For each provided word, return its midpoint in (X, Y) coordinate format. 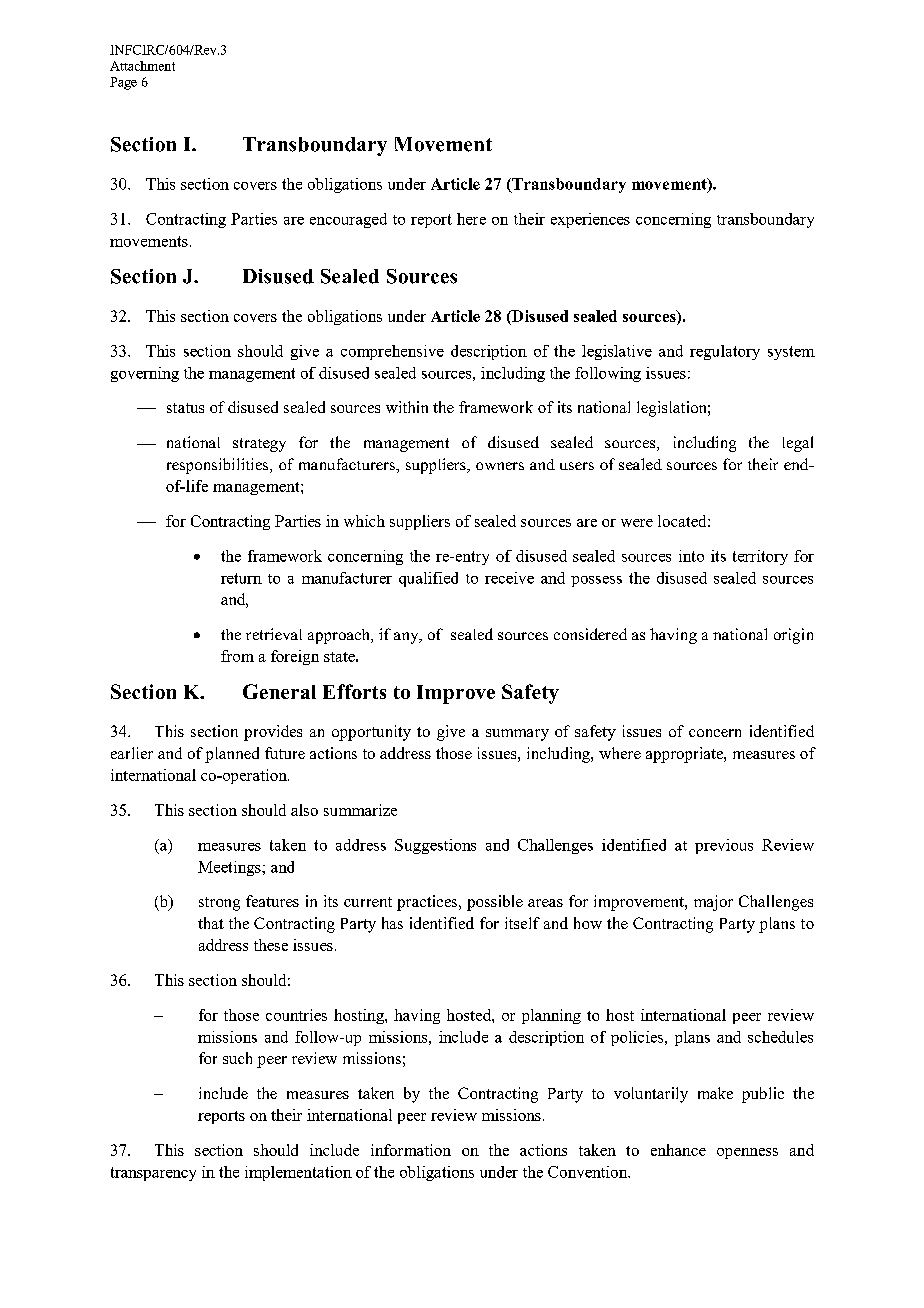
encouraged (348, 220)
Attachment (142, 66)
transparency (153, 1174)
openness (747, 1153)
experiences (590, 220)
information (411, 1150)
